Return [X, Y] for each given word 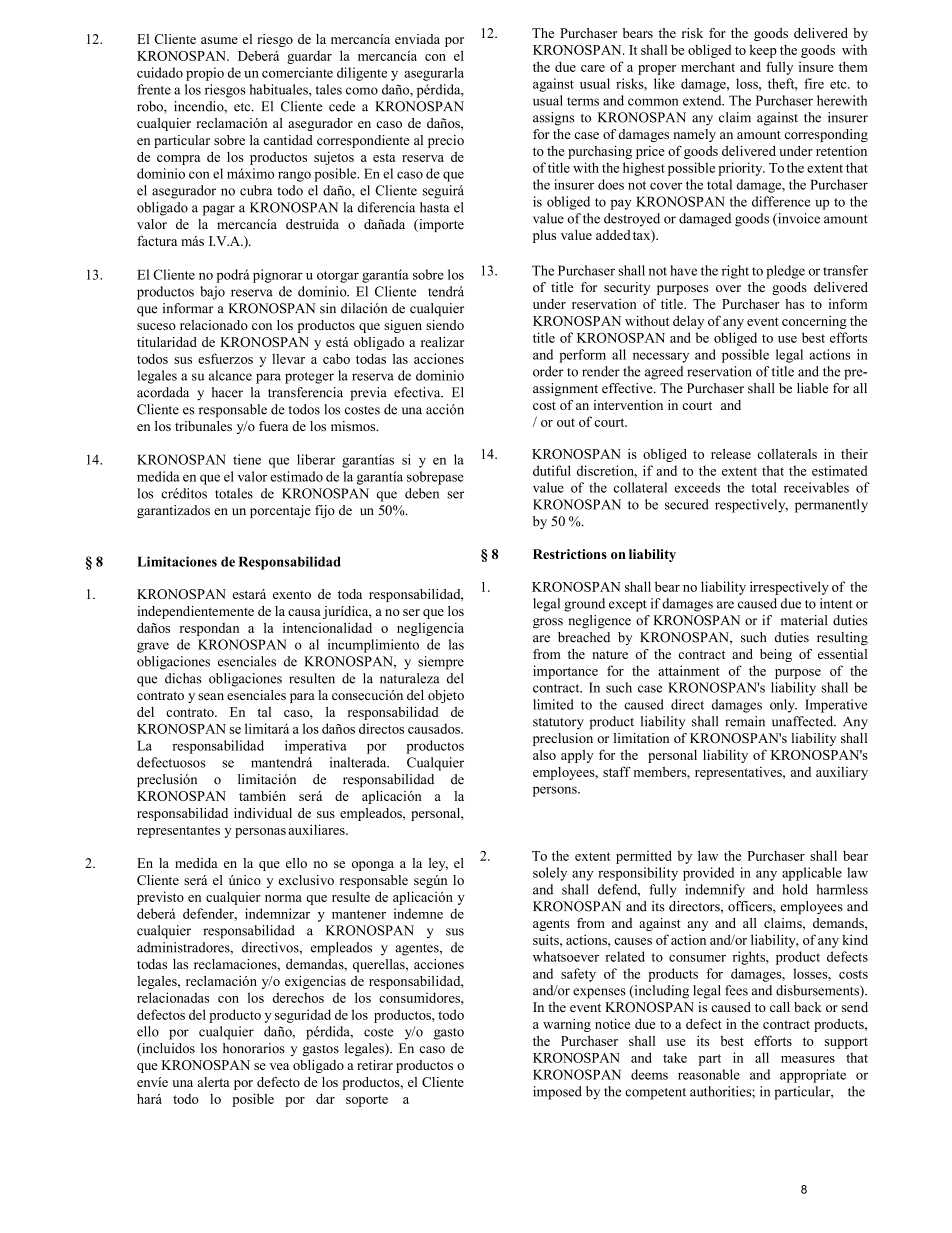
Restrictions [570, 554]
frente [154, 89]
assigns [553, 119]
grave [153, 647]
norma [283, 898]
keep [763, 51]
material [804, 620]
